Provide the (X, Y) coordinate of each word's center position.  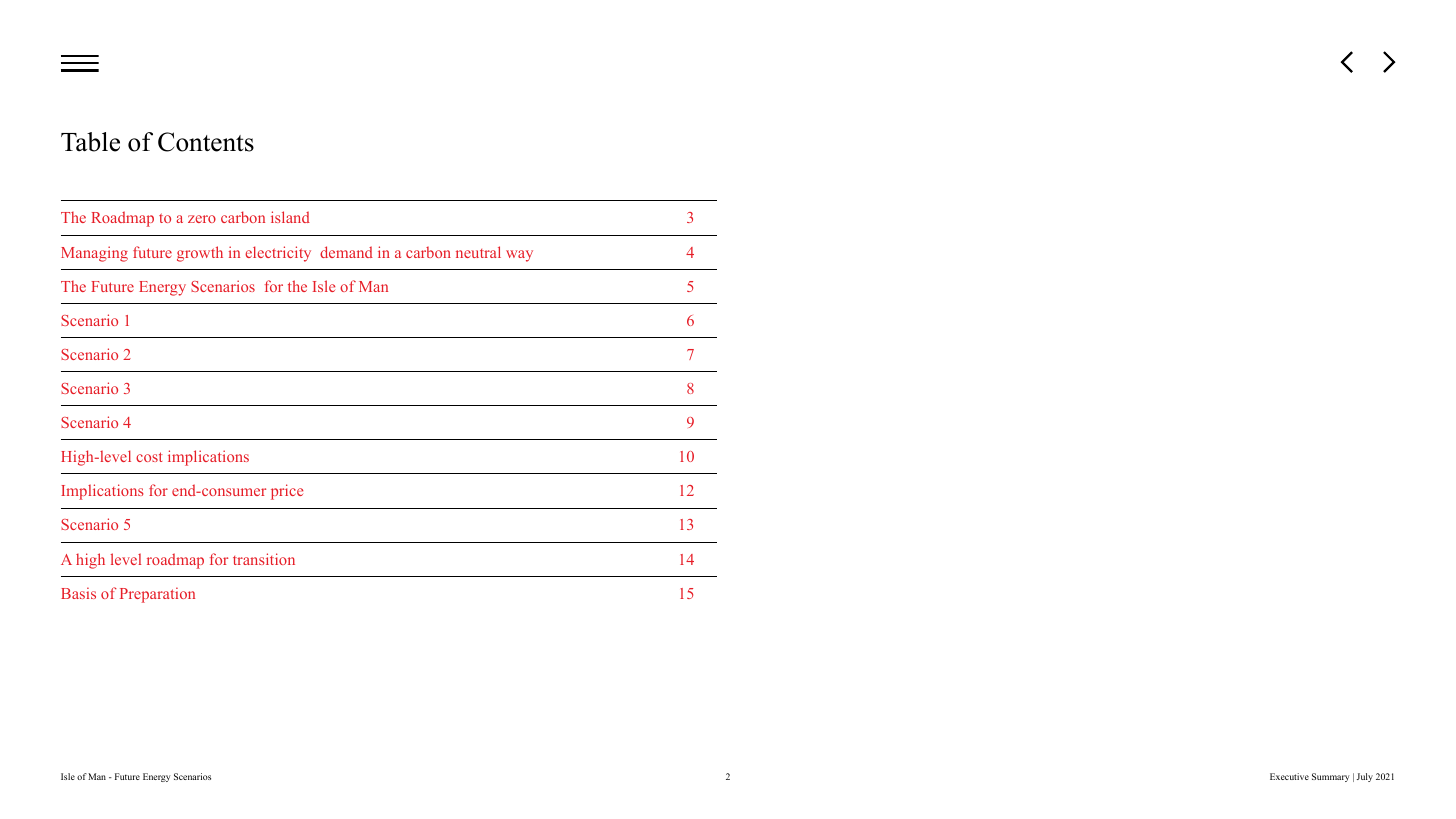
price (287, 492)
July (1365, 777)
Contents (206, 142)
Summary (1330, 777)
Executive (1289, 776)
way (519, 256)
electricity (278, 254)
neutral (478, 252)
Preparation (157, 595)
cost (149, 457)
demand (346, 252)
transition (264, 559)
